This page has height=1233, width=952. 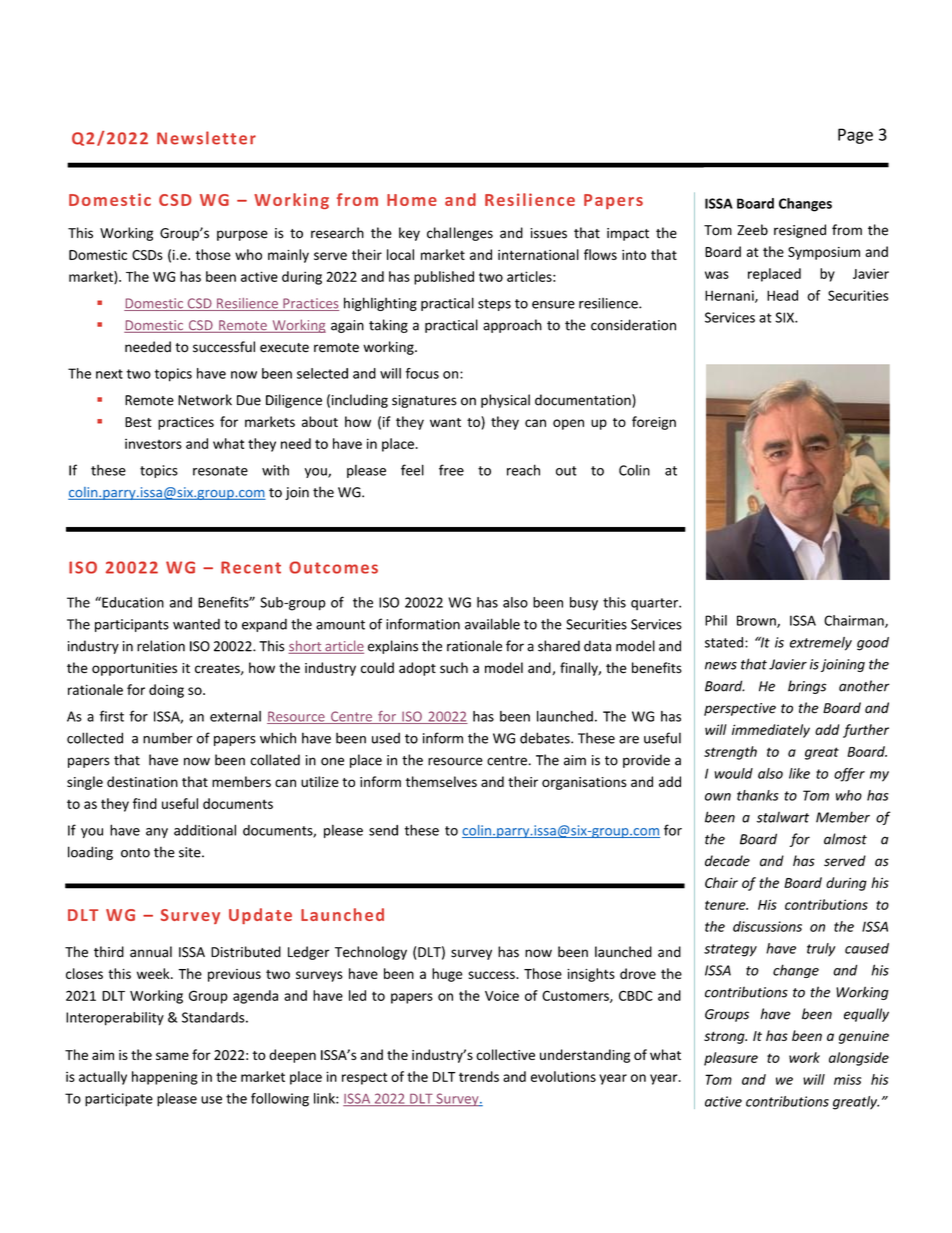 What do you see at coordinates (412, 200) in the page?
I see `Home` at bounding box center [412, 200].
